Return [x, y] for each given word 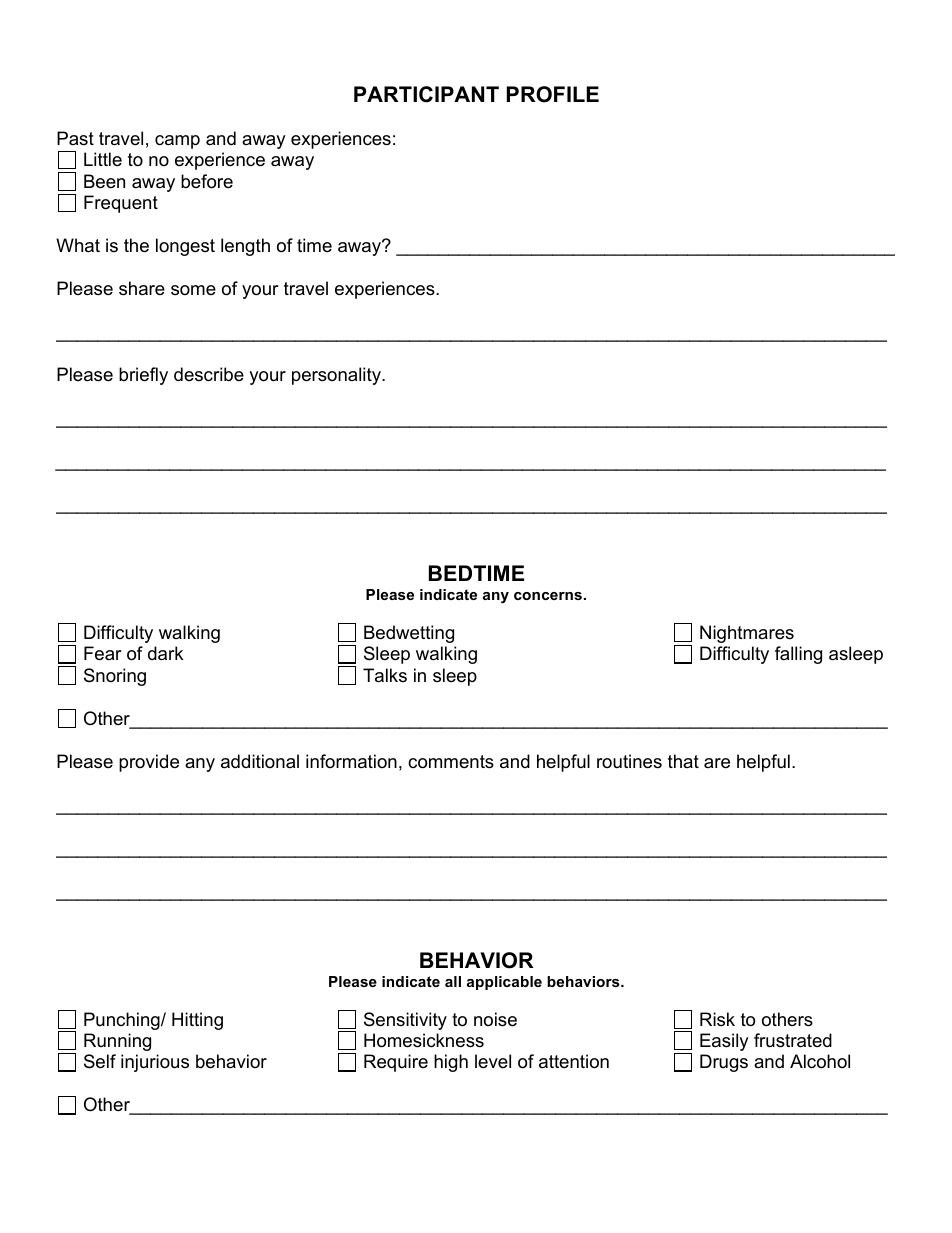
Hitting [197, 1021]
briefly [143, 376]
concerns [548, 596]
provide [149, 763]
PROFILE [553, 94]
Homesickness [424, 1040]
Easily [724, 1042]
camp [177, 142]
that [683, 761]
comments [451, 762]
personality [337, 376]
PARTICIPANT [426, 94]
